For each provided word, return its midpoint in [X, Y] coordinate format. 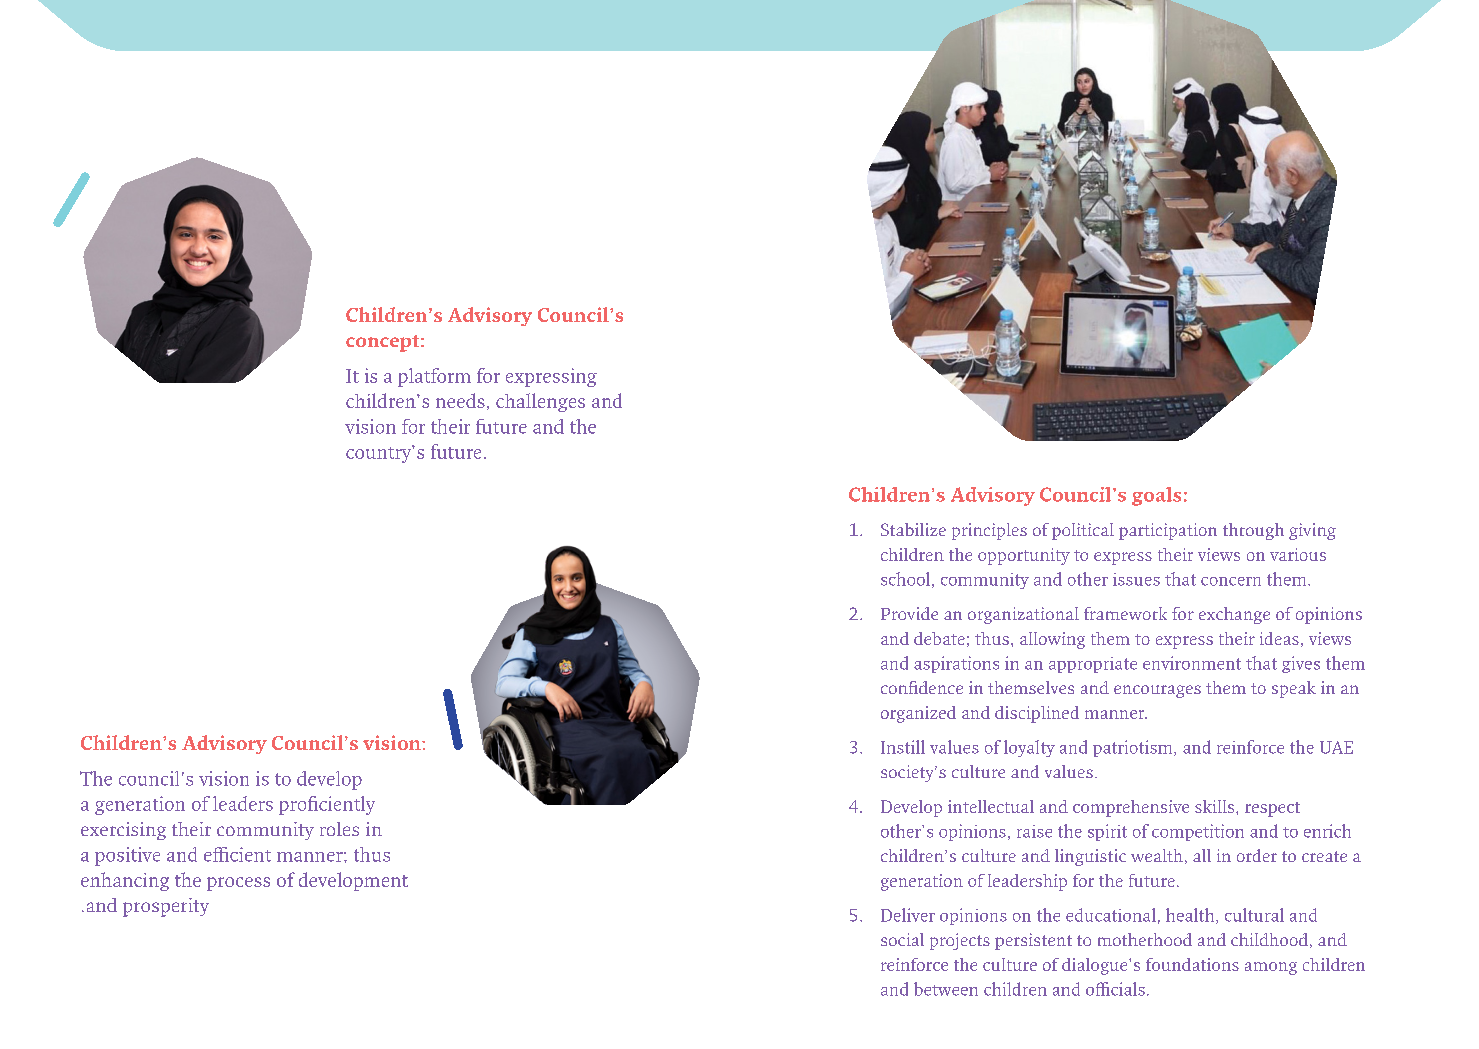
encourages [1157, 691]
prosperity [166, 907]
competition [1198, 832]
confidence [922, 687]
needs [460, 400]
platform [434, 377]
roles [339, 829]
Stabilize [913, 529]
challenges [540, 402]
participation [1168, 531]
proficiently [327, 805]
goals [1156, 496]
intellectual [991, 806]
